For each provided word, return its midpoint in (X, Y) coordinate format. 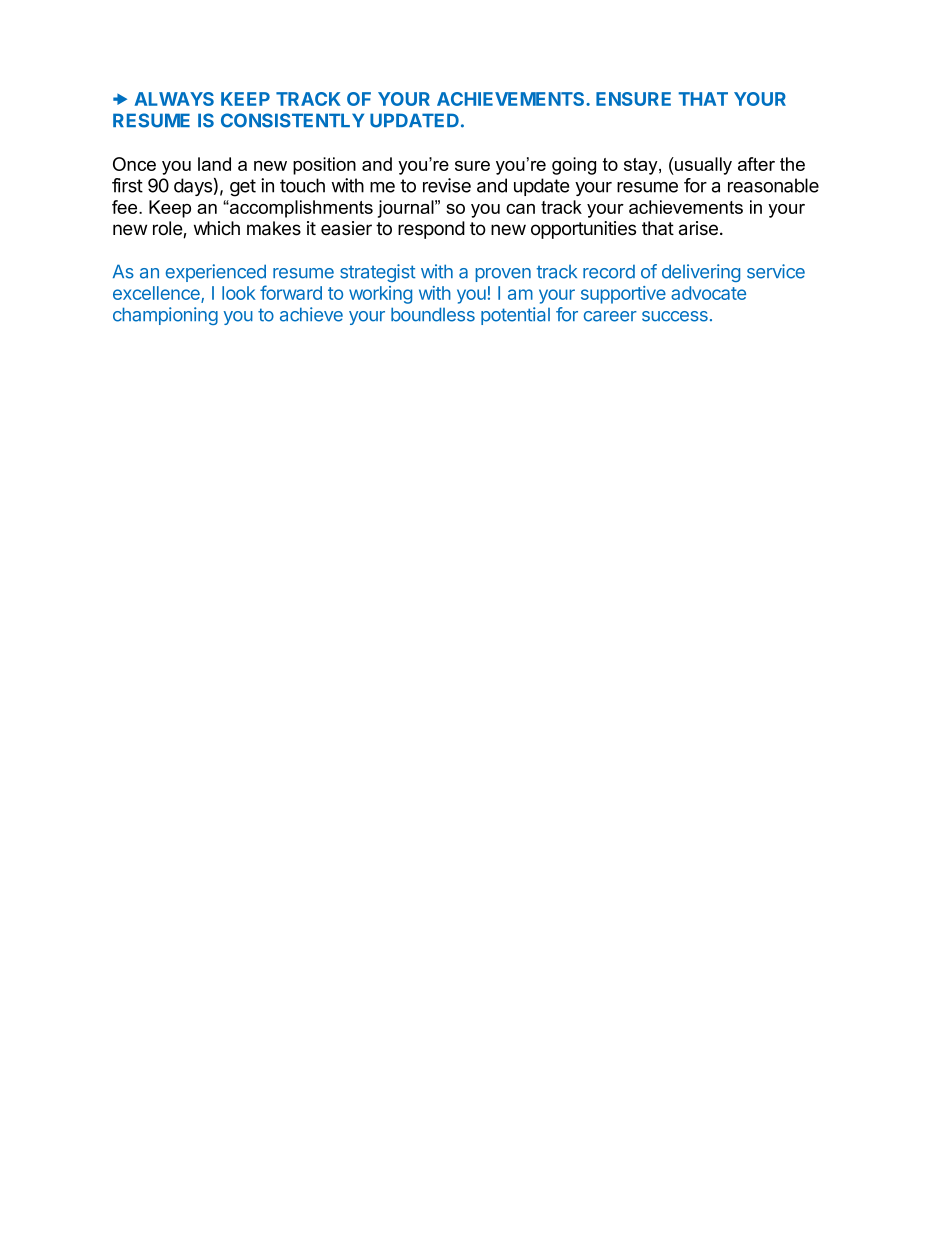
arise (698, 228)
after (756, 164)
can (520, 209)
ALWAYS (174, 99)
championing (165, 316)
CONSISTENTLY (292, 120)
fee (126, 207)
